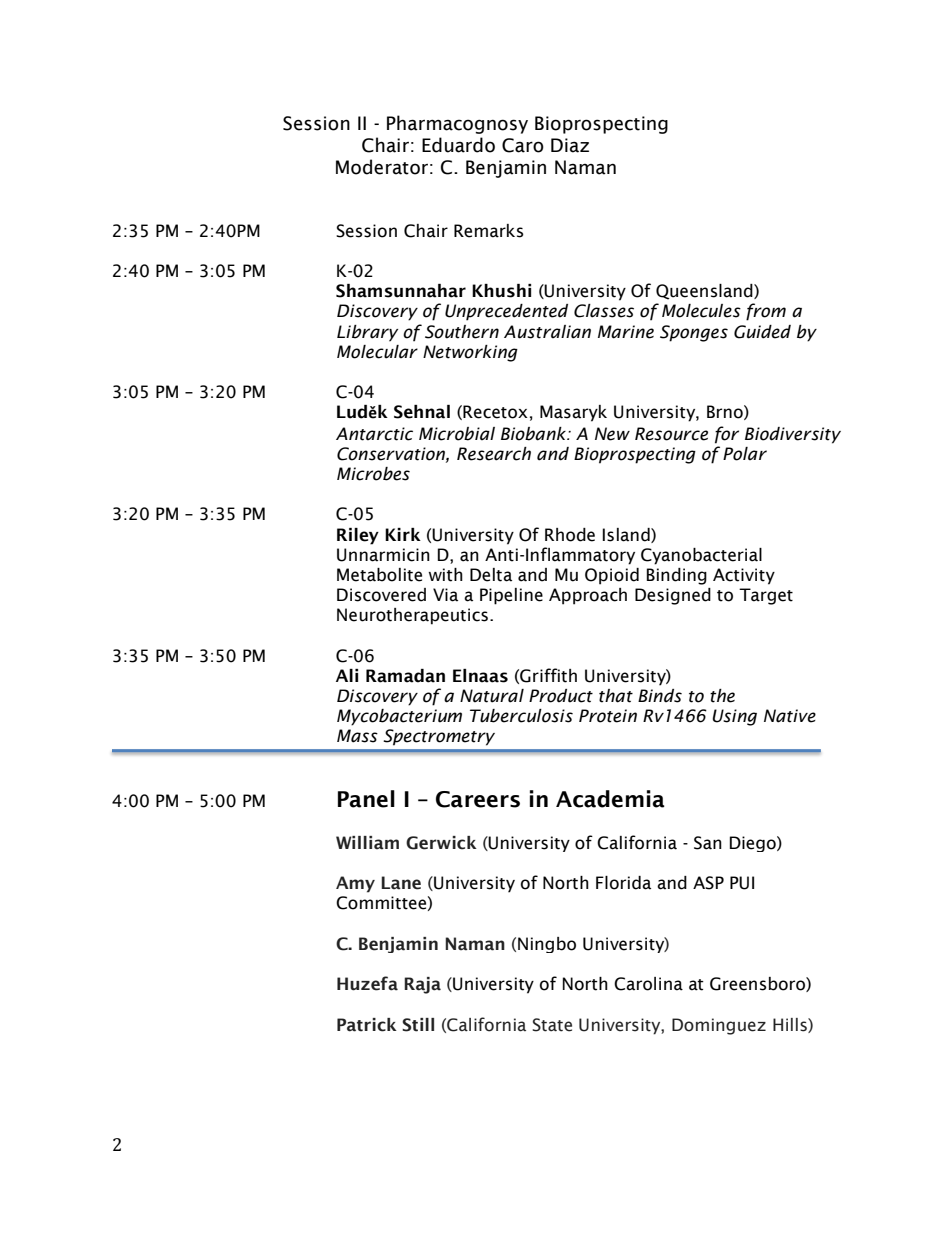 This screenshot has width=952, height=1233. Describe the element at coordinates (705, 292) in the screenshot. I see `Queensland` at that location.
